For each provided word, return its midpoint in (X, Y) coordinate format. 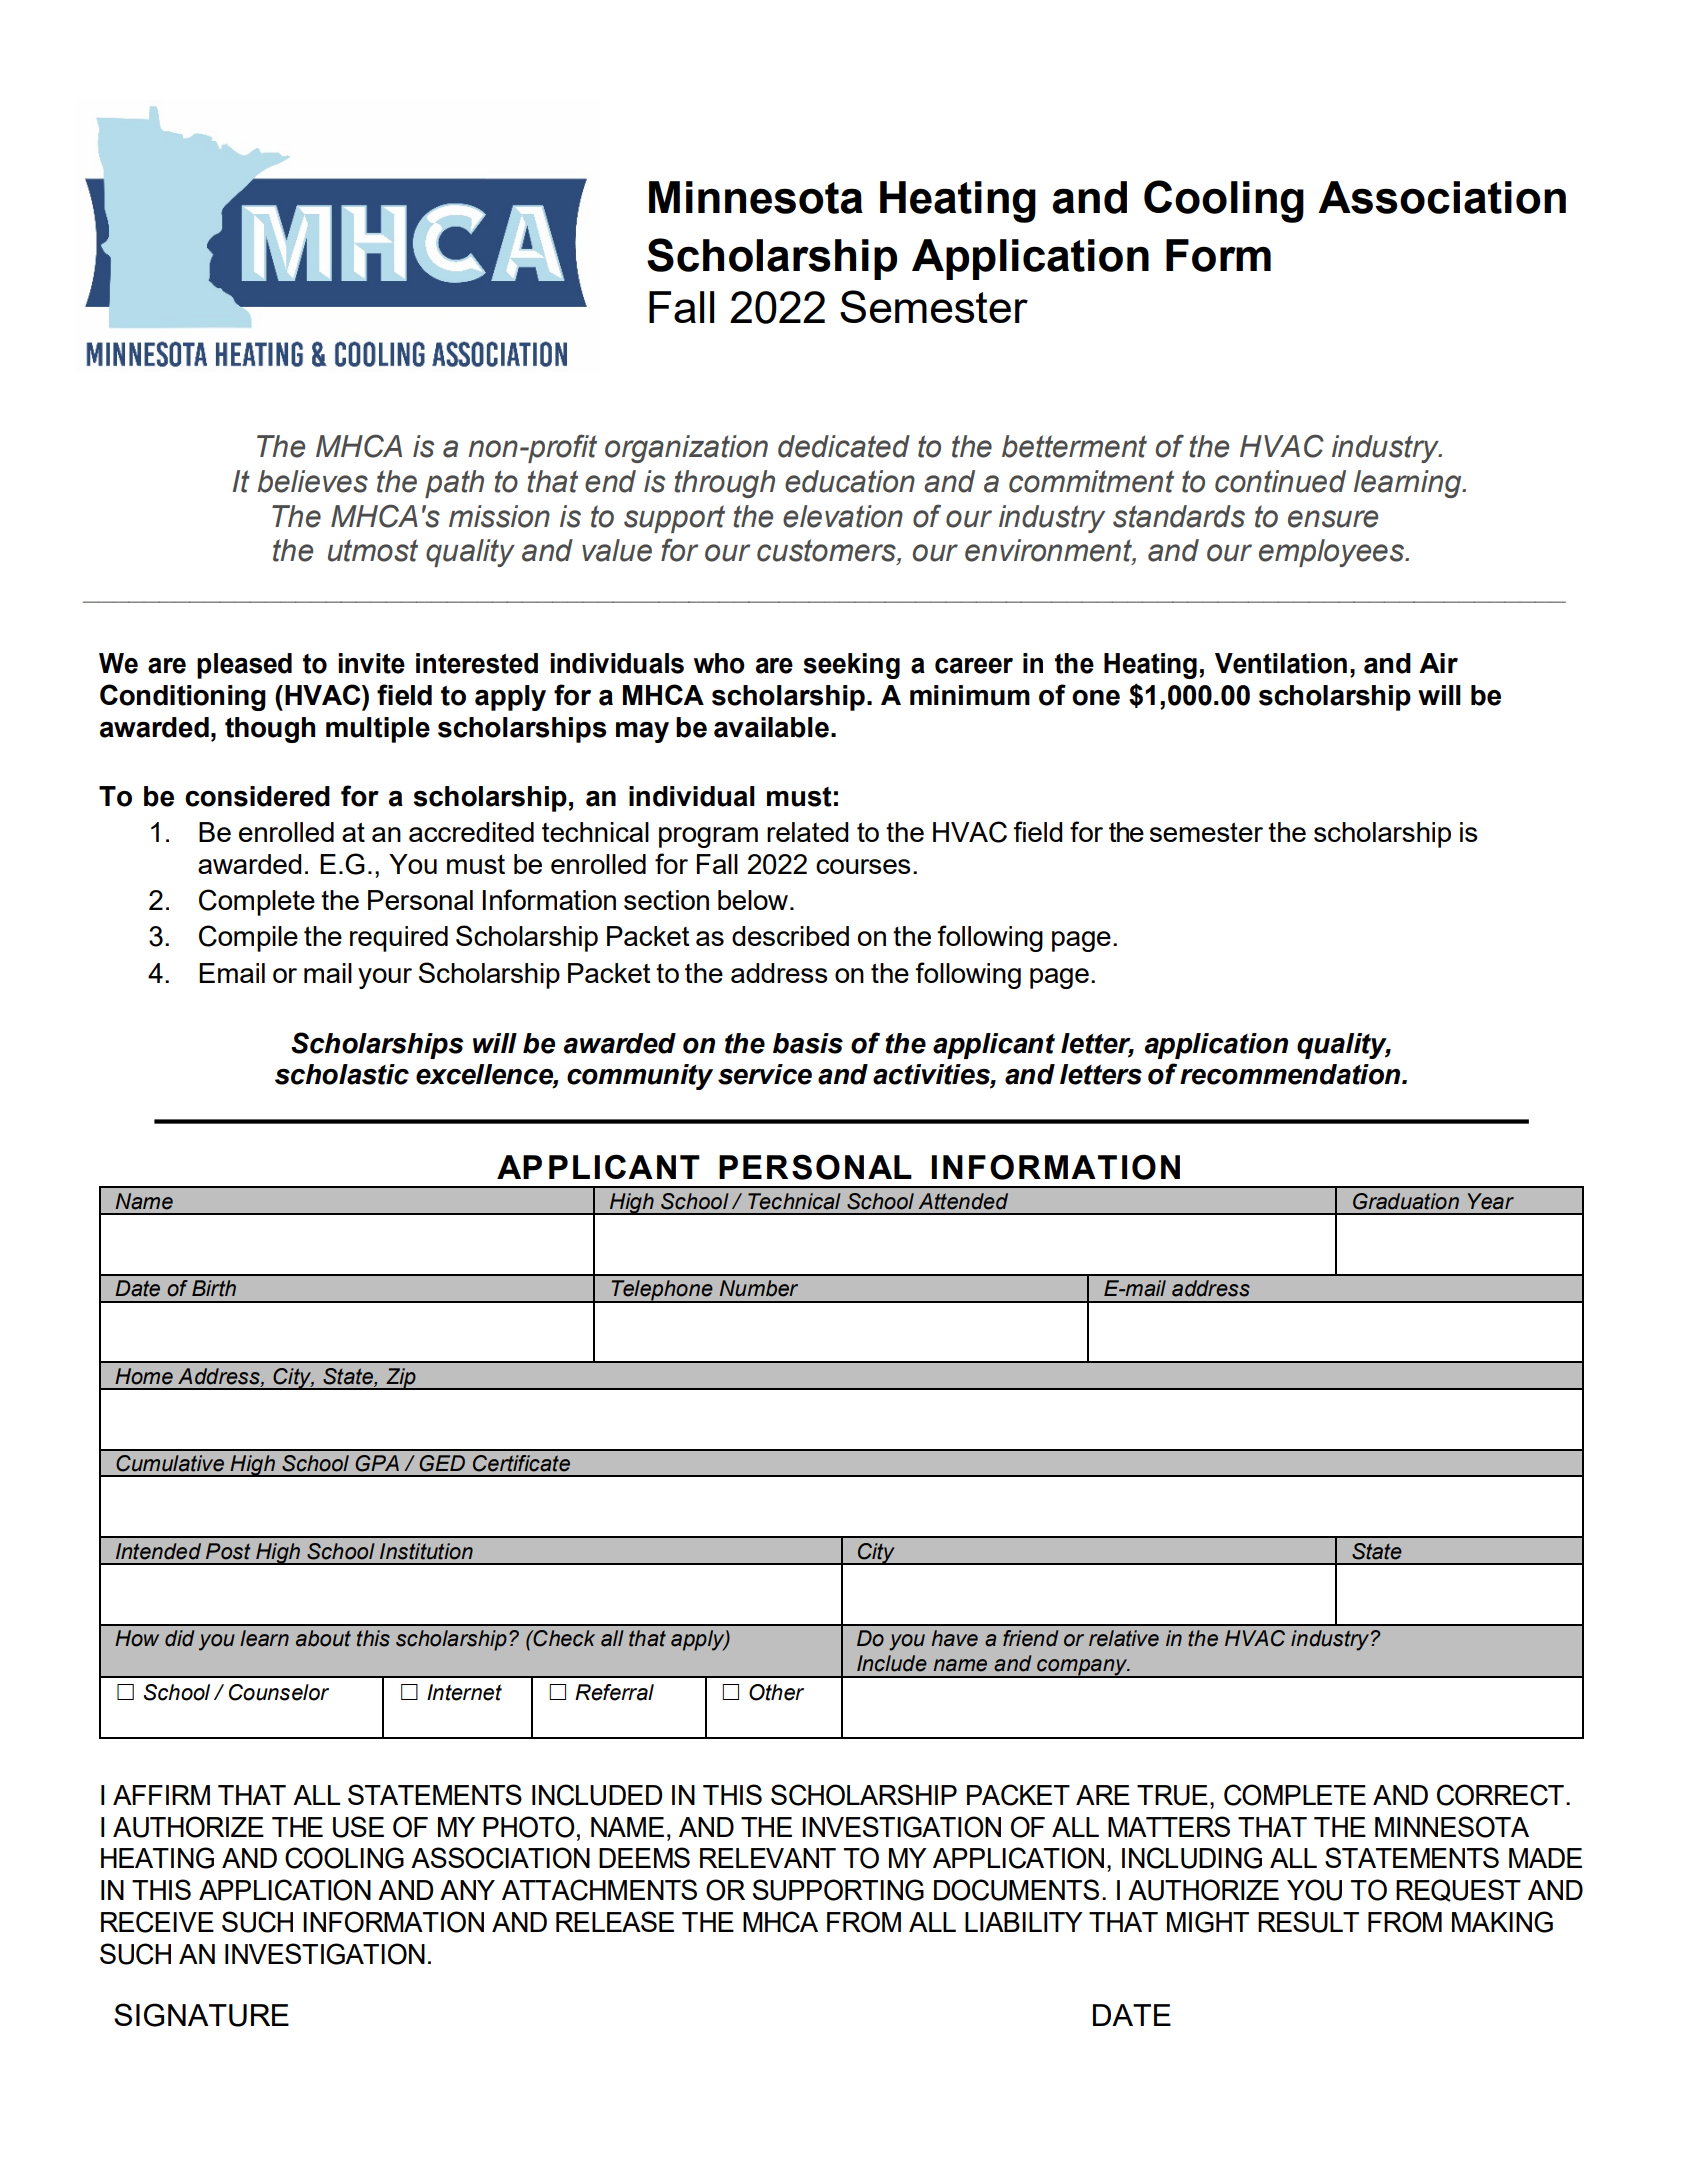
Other (776, 1692)
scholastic (342, 1074)
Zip (401, 1379)
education (850, 481)
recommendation (1291, 1074)
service (765, 1074)
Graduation (1406, 1201)
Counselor (279, 1692)
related (807, 832)
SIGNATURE (201, 2015)
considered (257, 796)
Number (758, 1288)
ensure (1333, 519)
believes (312, 481)
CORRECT (1500, 1795)
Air (1438, 663)
